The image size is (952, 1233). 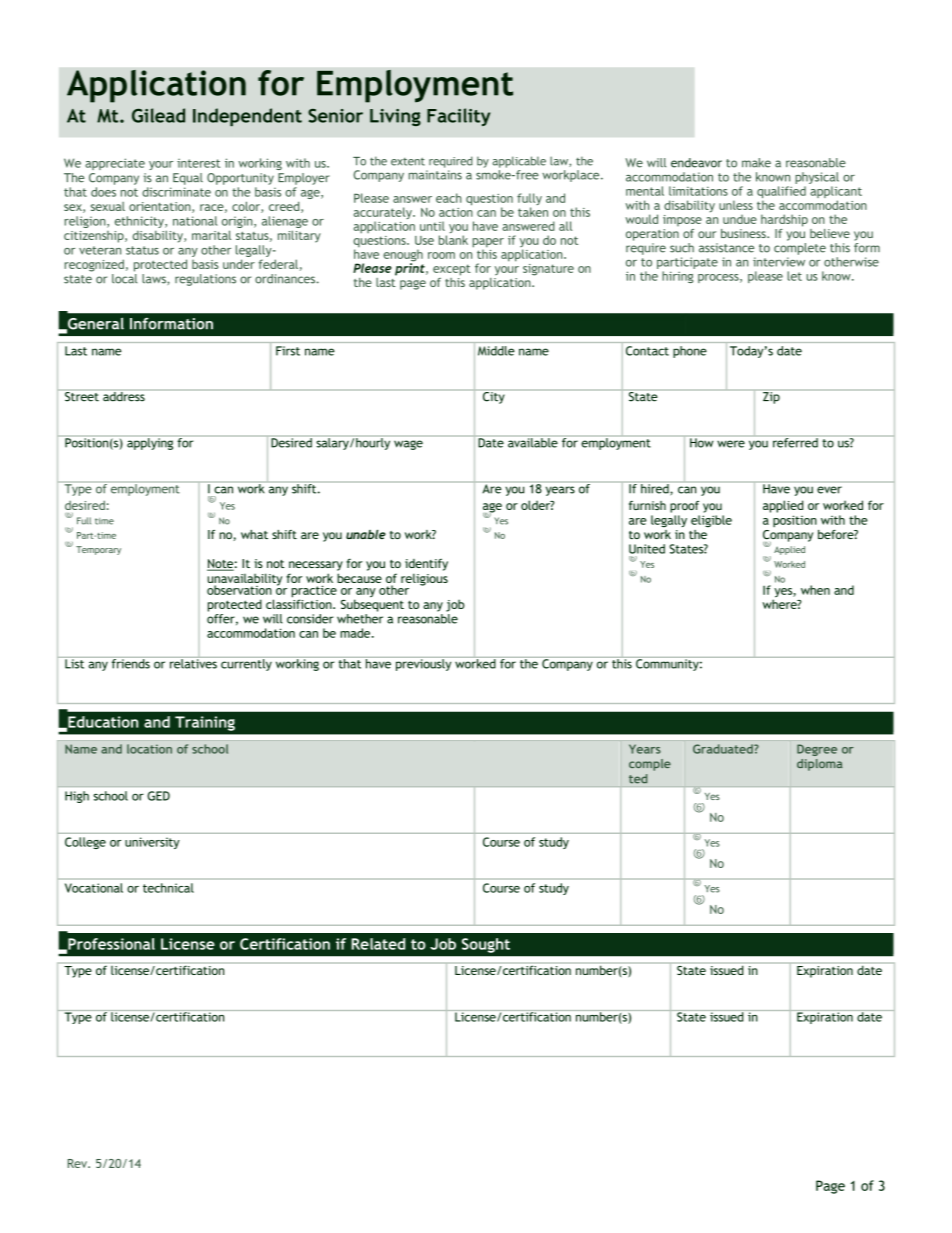 What do you see at coordinates (149, 749) in the screenshot?
I see `location` at bounding box center [149, 749].
